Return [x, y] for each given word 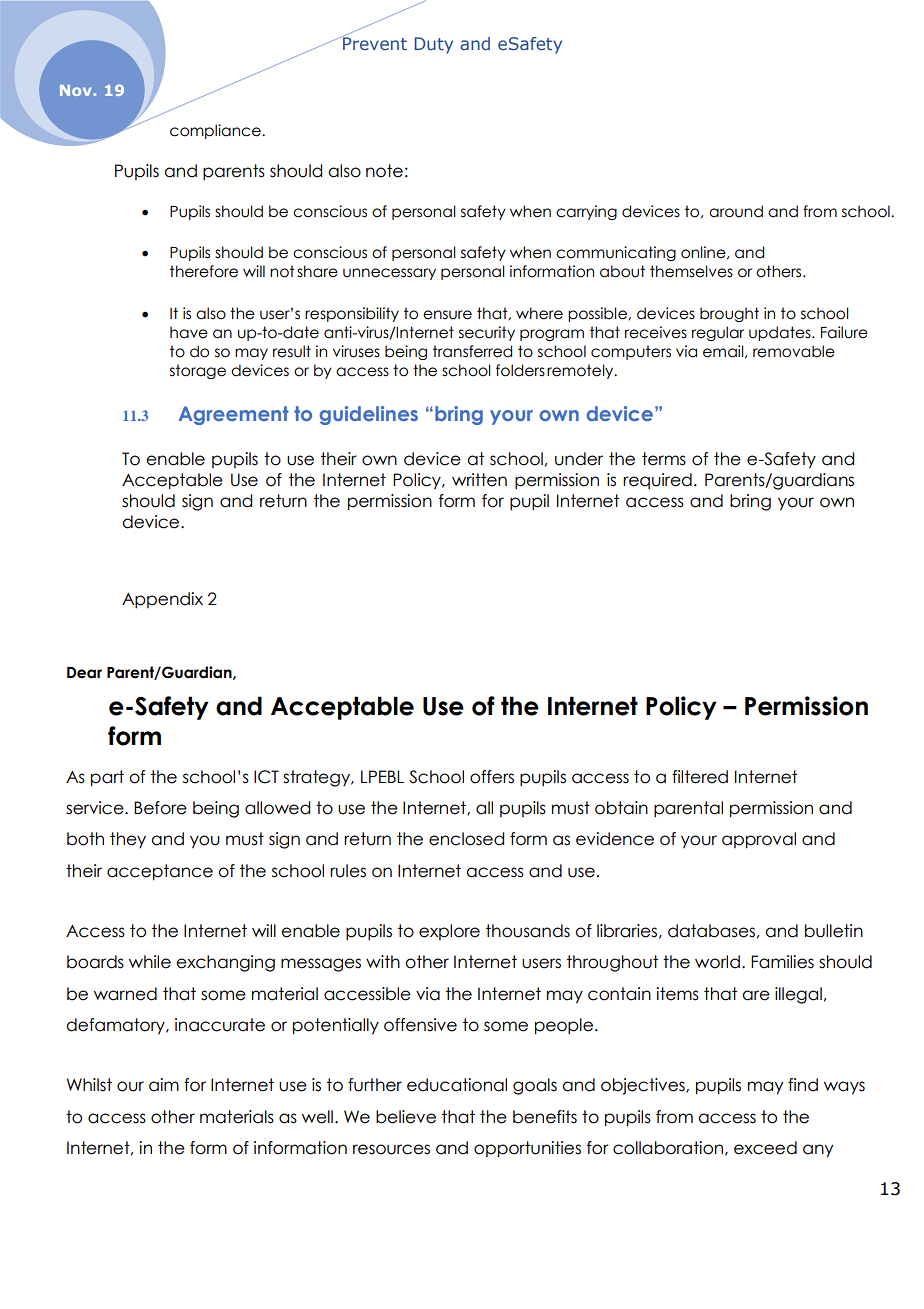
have [189, 332]
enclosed [466, 839]
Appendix [162, 600]
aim [164, 1085]
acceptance [160, 872]
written [479, 480]
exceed [765, 1148]
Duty [434, 45]
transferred [472, 351]
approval [759, 840]
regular [718, 333]
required [657, 481]
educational [457, 1085]
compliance [216, 131]
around [736, 211]
